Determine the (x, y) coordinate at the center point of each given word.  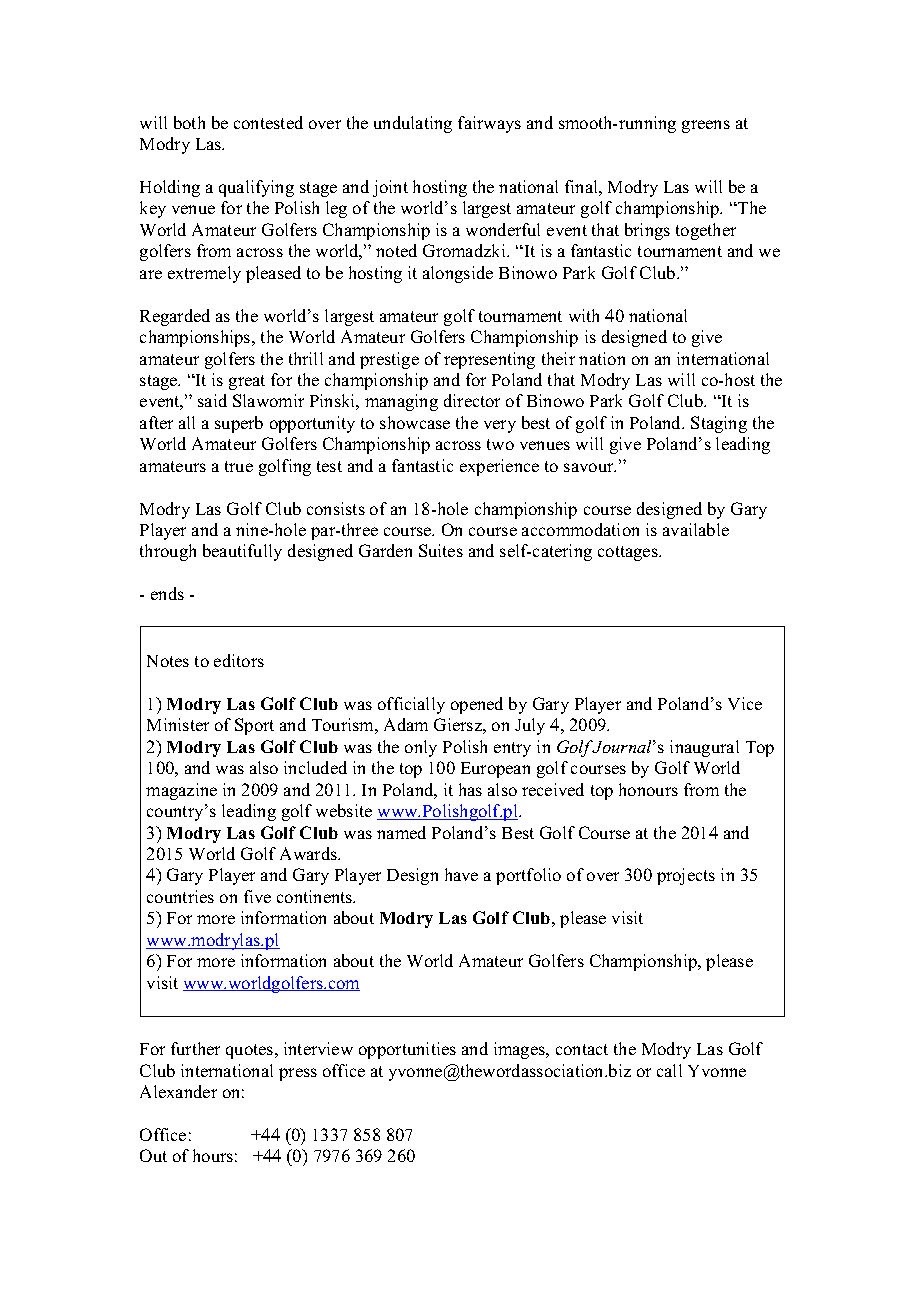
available (696, 529)
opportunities (407, 1050)
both (189, 122)
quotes (251, 1051)
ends (167, 593)
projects (686, 876)
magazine (181, 791)
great (247, 382)
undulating (413, 124)
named (401, 832)
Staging (719, 424)
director (472, 400)
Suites (441, 550)
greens (706, 126)
